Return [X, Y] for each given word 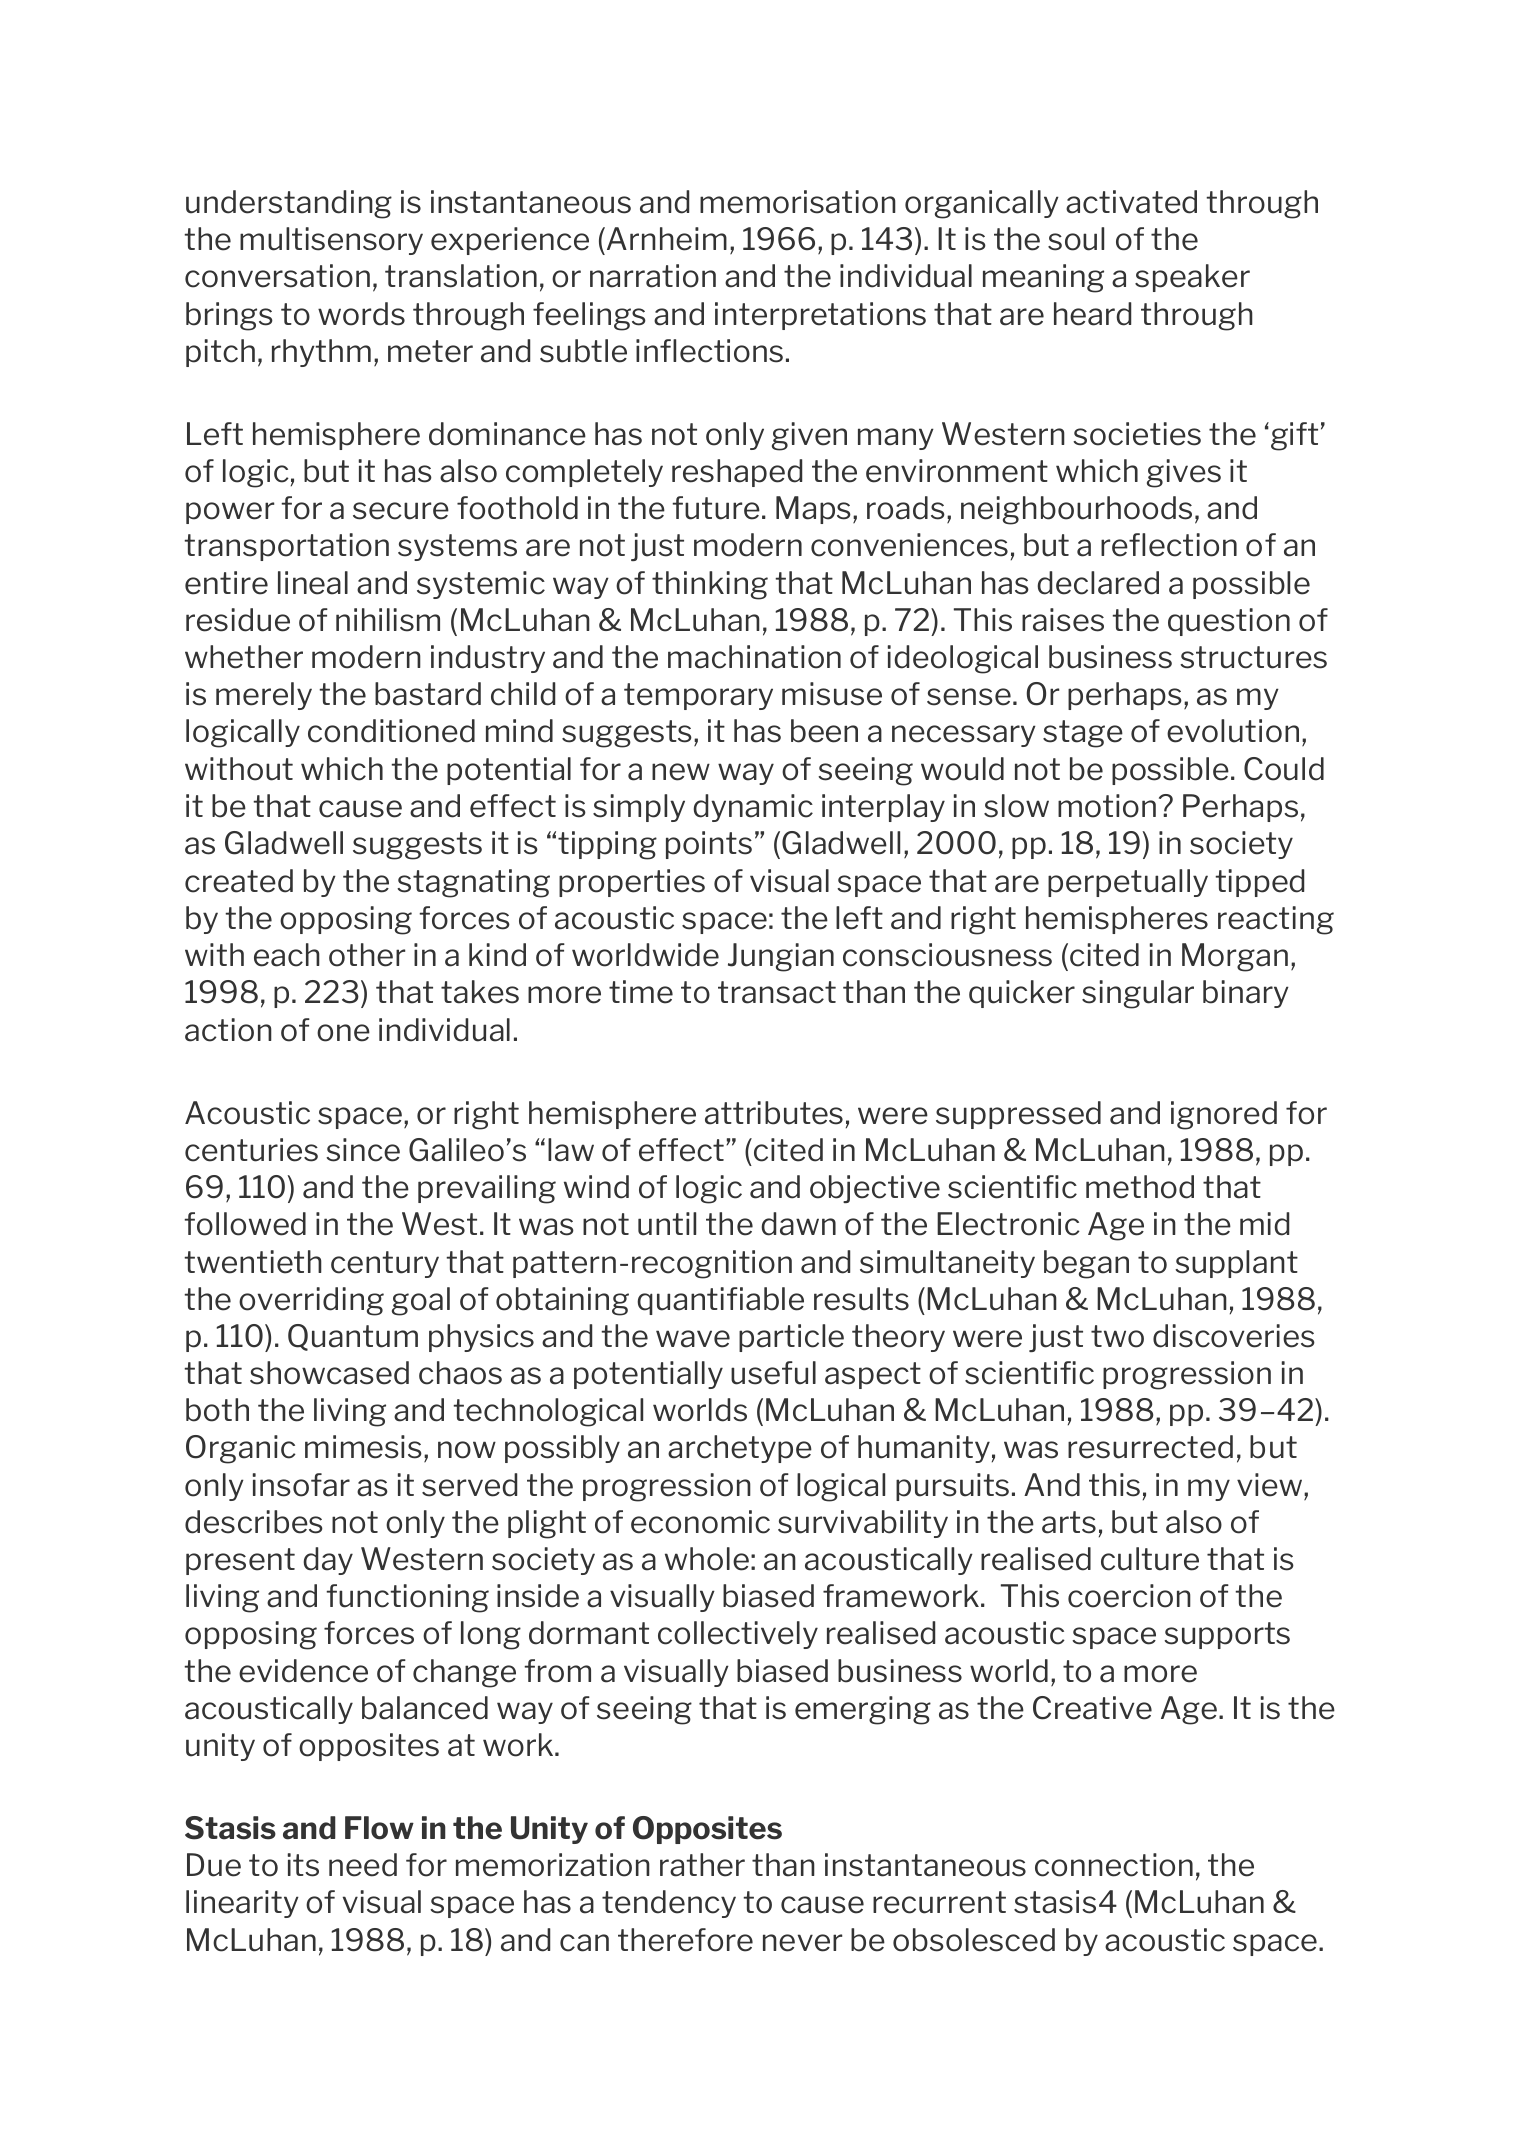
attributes [774, 1113]
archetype [740, 1449]
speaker [1192, 278]
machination [754, 657]
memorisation [798, 202]
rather [702, 1865]
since [363, 1150]
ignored [1224, 1115]
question [1229, 622]
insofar [301, 1485]
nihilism [388, 620]
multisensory [331, 241]
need [363, 1865]
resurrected [1150, 1447]
